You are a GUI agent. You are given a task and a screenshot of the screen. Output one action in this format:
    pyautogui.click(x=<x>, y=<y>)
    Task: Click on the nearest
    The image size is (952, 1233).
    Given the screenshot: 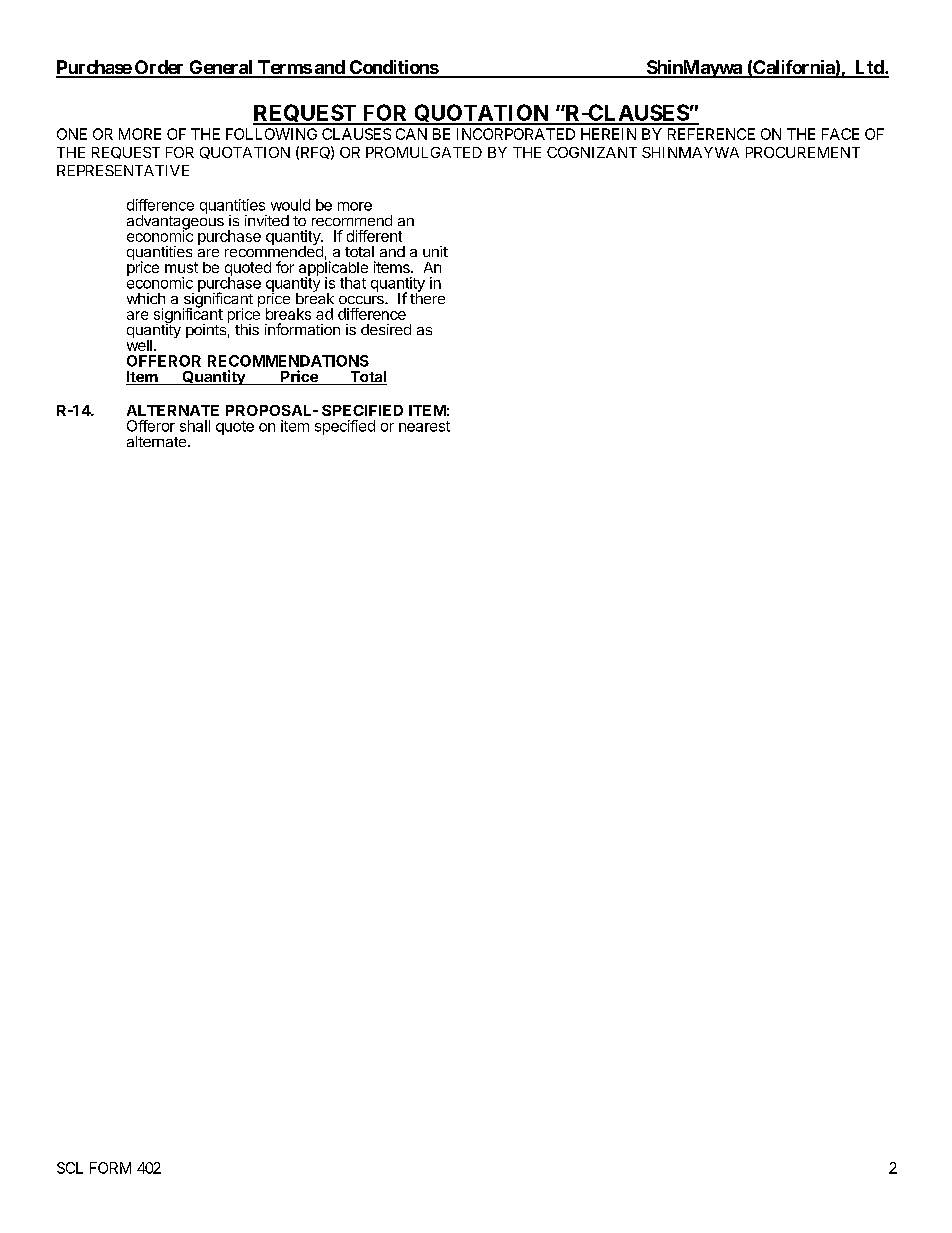 What is the action you would take?
    pyautogui.click(x=424, y=426)
